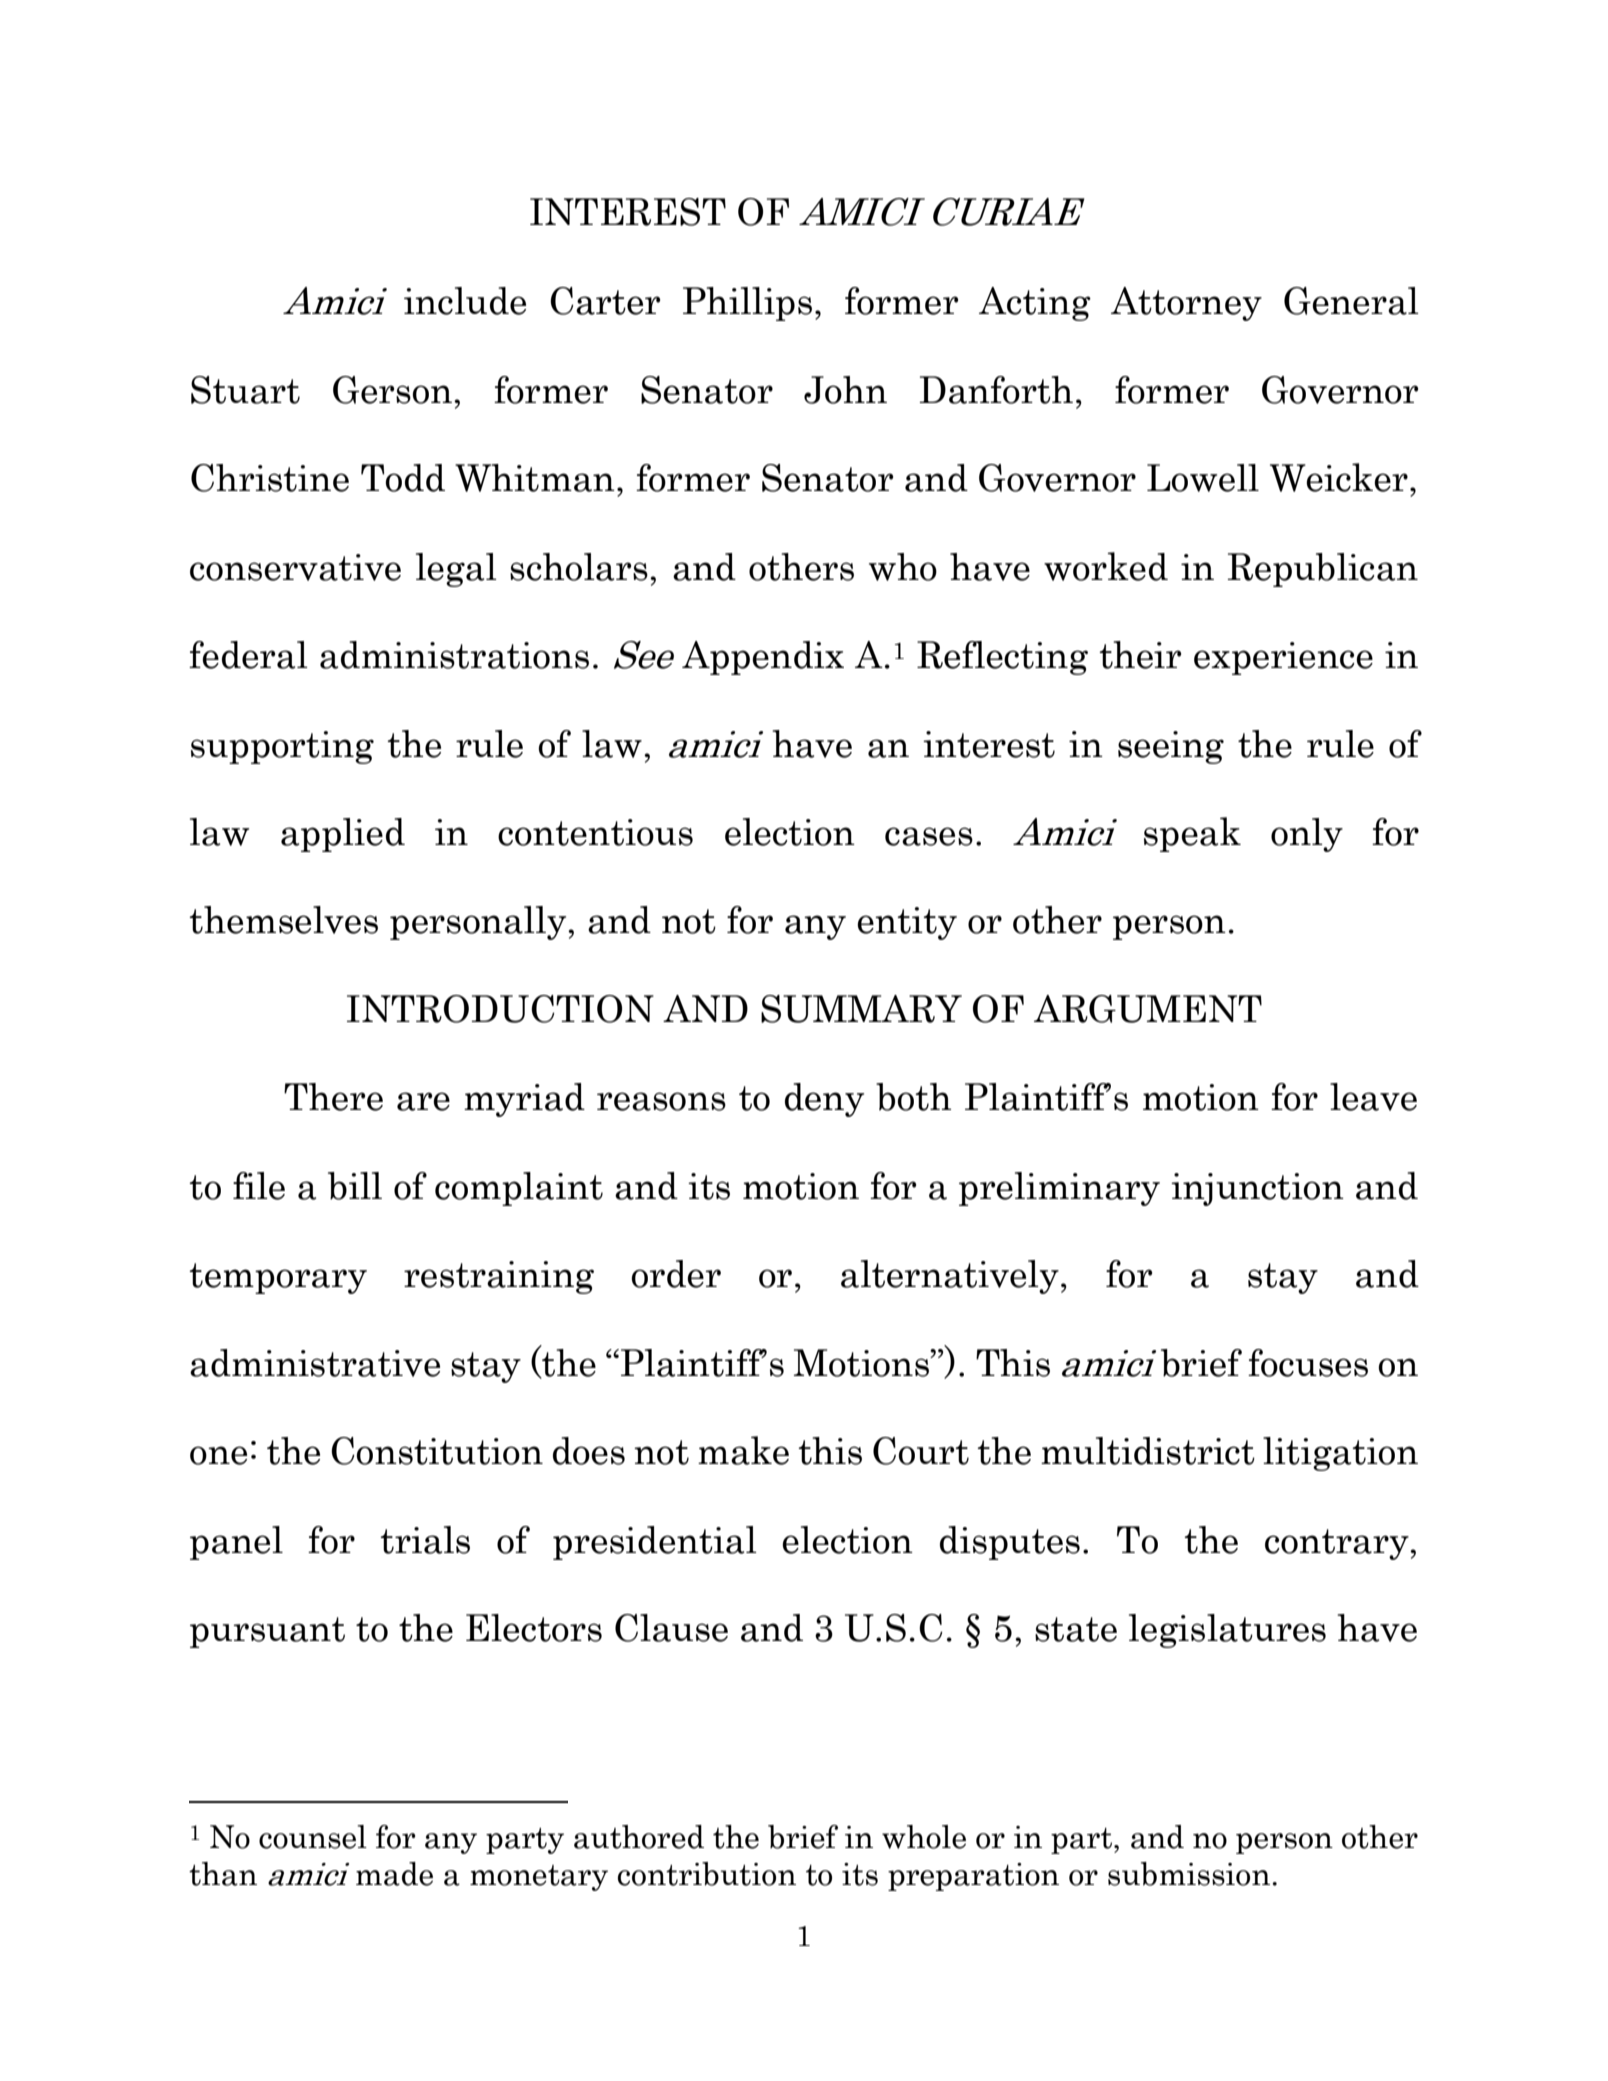 Image resolution: width=1608 pixels, height=2081 pixels. I want to click on include, so click(465, 301).
